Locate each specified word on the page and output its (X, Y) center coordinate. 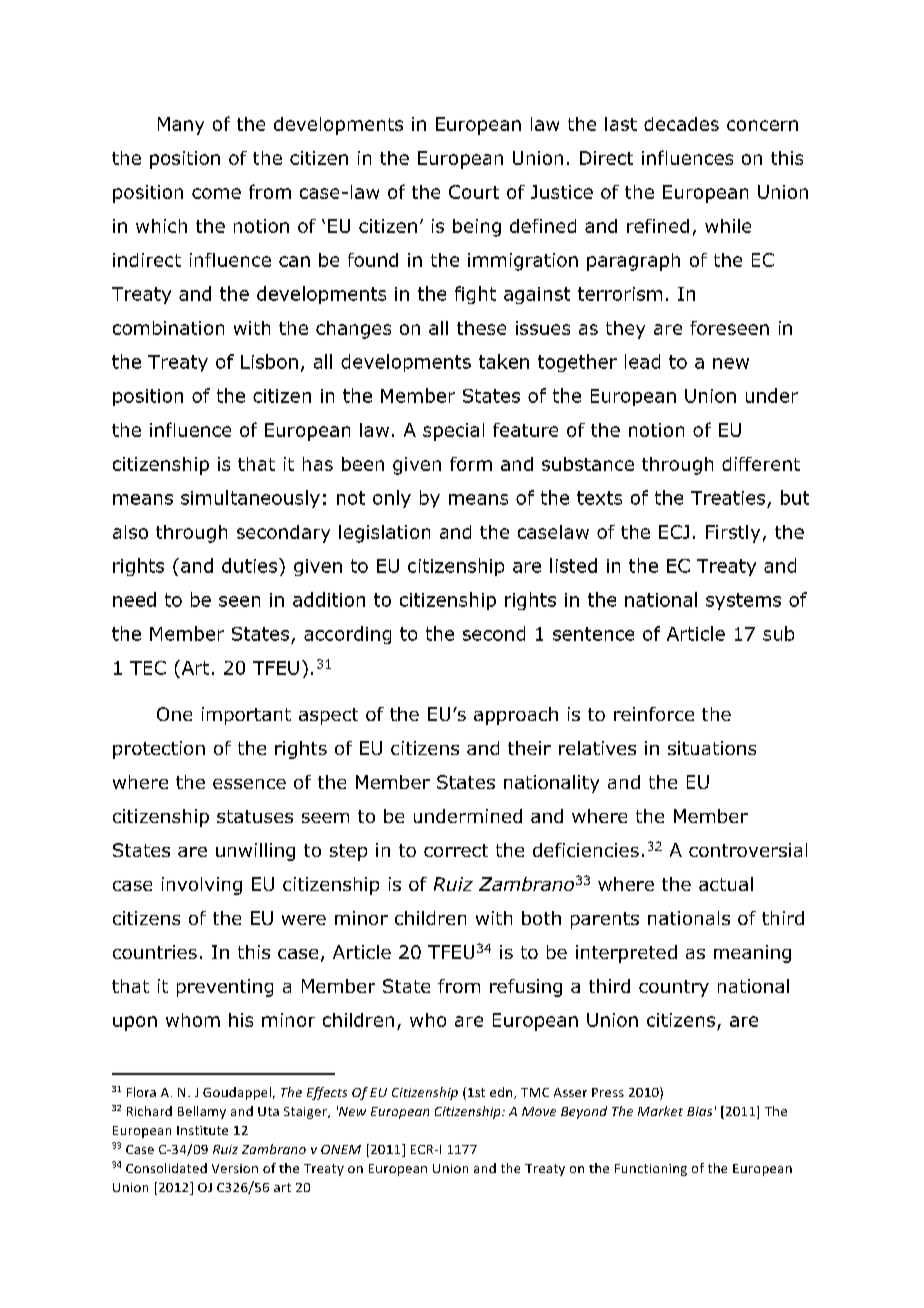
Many (181, 126)
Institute (202, 1130)
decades (681, 124)
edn (502, 1093)
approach (516, 716)
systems (743, 601)
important (246, 716)
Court (474, 192)
